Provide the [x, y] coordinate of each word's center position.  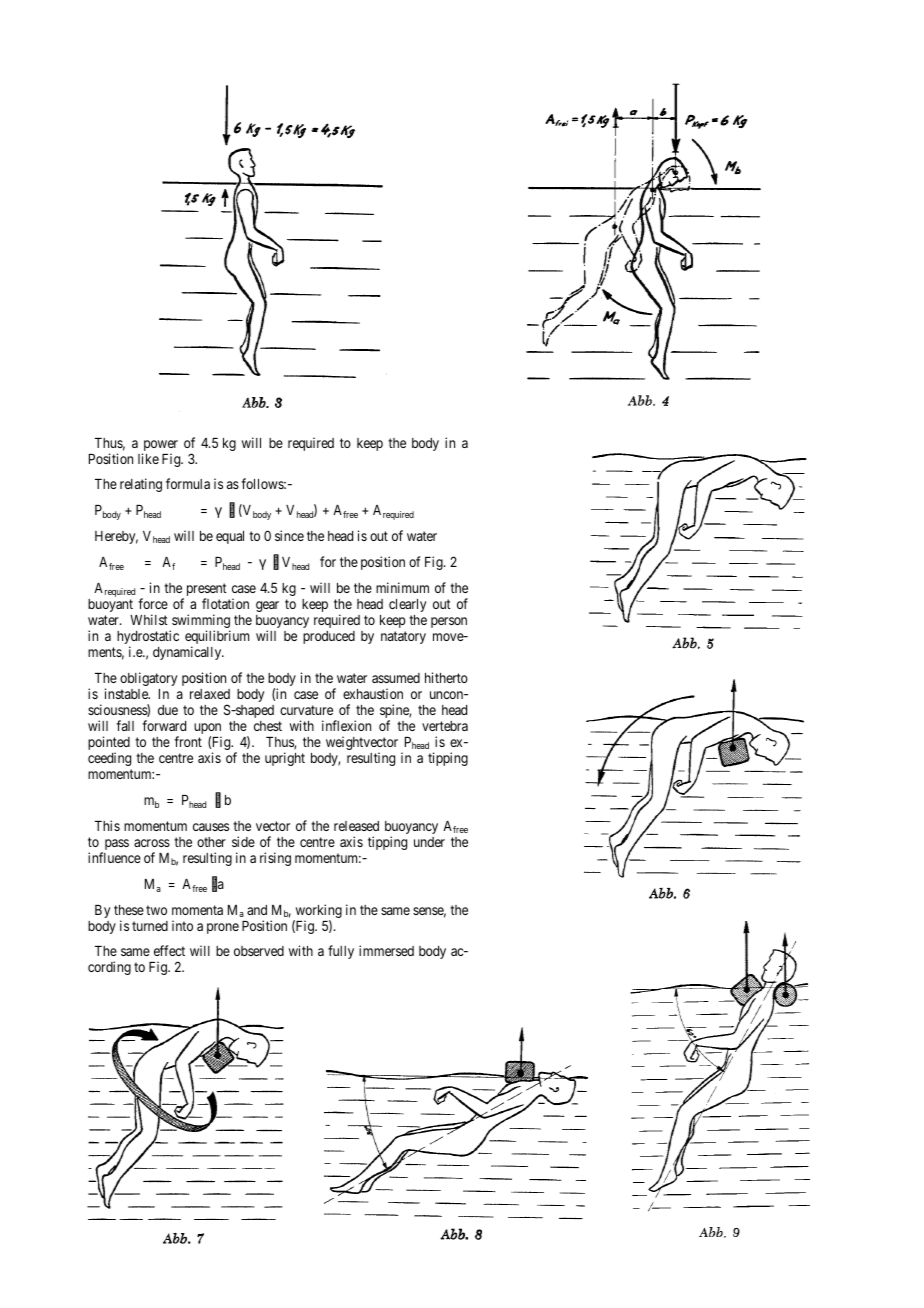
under [429, 842]
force [153, 603]
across [152, 843]
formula [188, 483]
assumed [396, 678]
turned [150, 926]
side [243, 841]
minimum [402, 587]
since [289, 535]
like [148, 458]
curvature [306, 710]
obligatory [148, 679]
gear [267, 606]
